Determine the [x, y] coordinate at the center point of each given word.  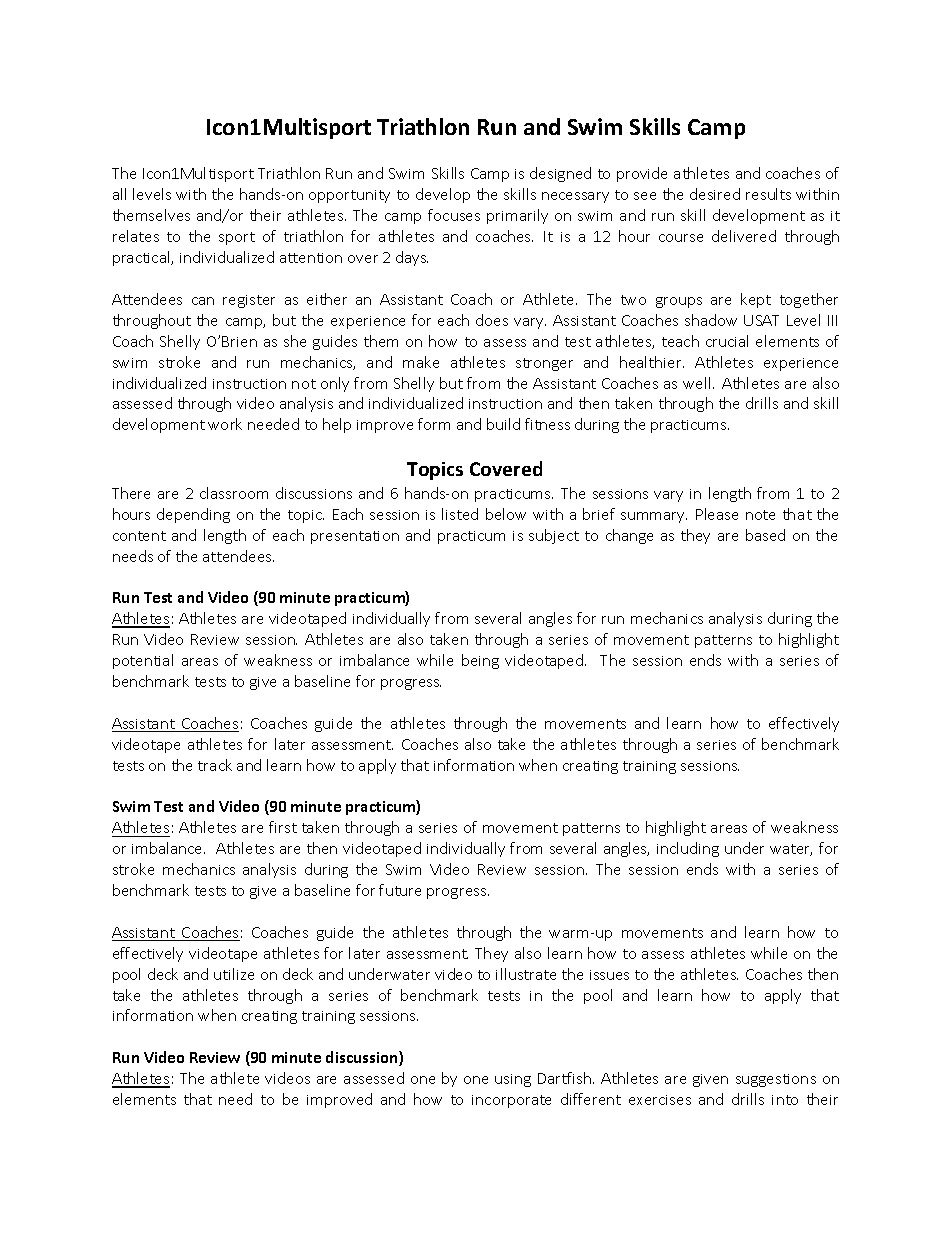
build [503, 424]
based [765, 535]
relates [136, 236]
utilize [234, 974]
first [283, 827]
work [225, 424]
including [688, 849]
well [698, 383]
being [480, 661]
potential [143, 661]
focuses [454, 215]
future [400, 890]
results [768, 194]
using [513, 1080]
